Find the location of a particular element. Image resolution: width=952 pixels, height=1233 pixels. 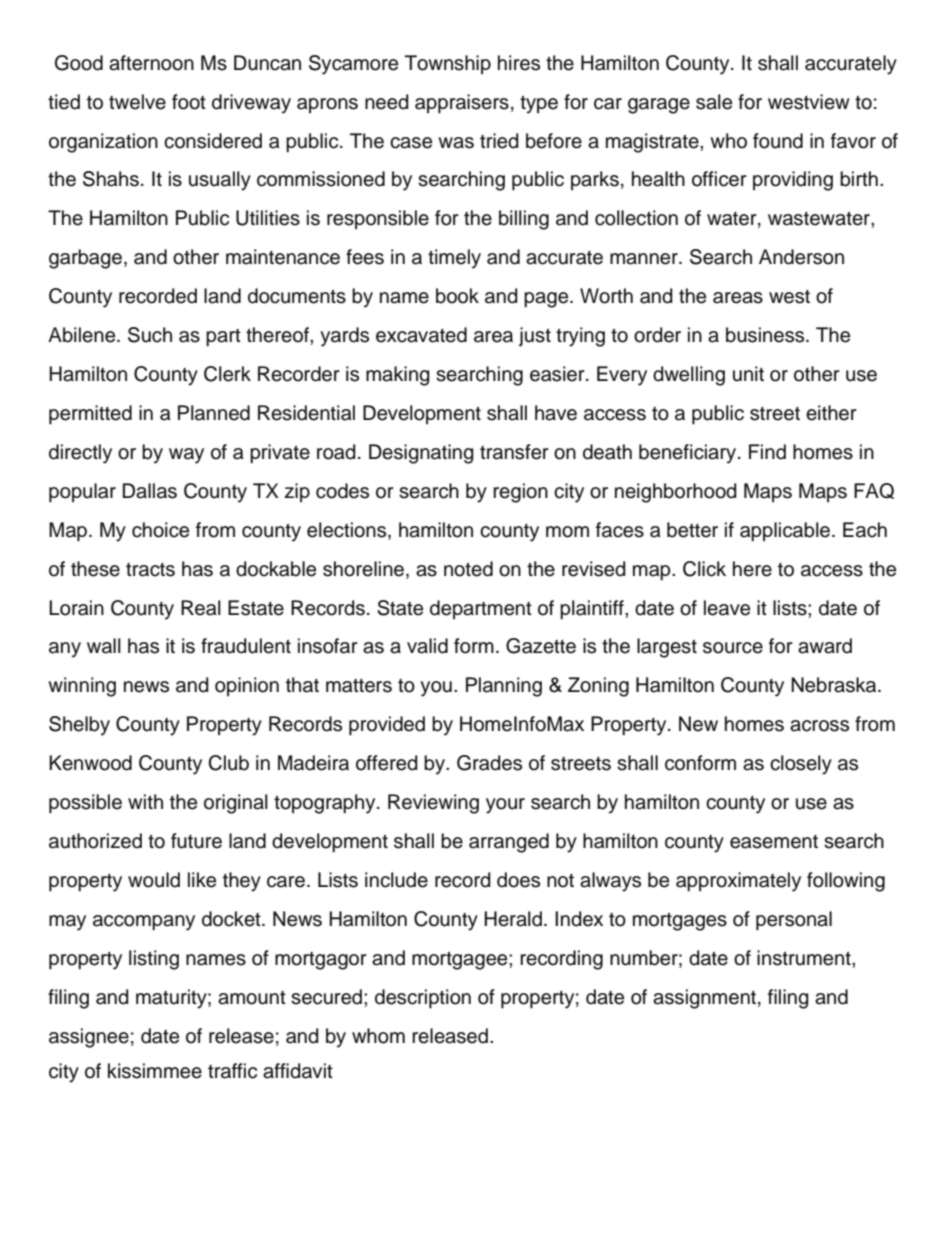

sale is located at coordinates (714, 102).
